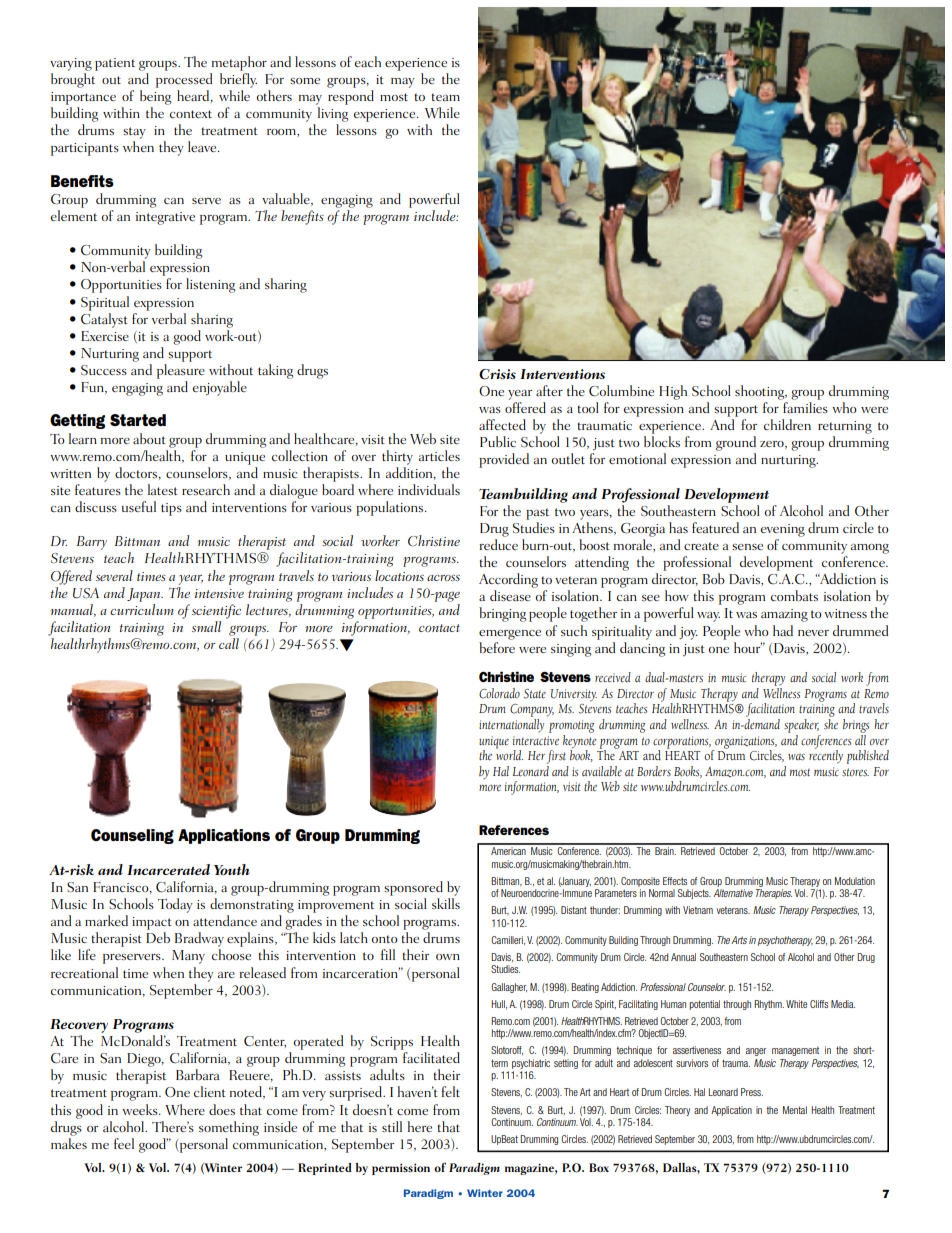 This screenshot has width=952, height=1233. Describe the element at coordinates (351, 97) in the screenshot. I see `respond` at that location.
